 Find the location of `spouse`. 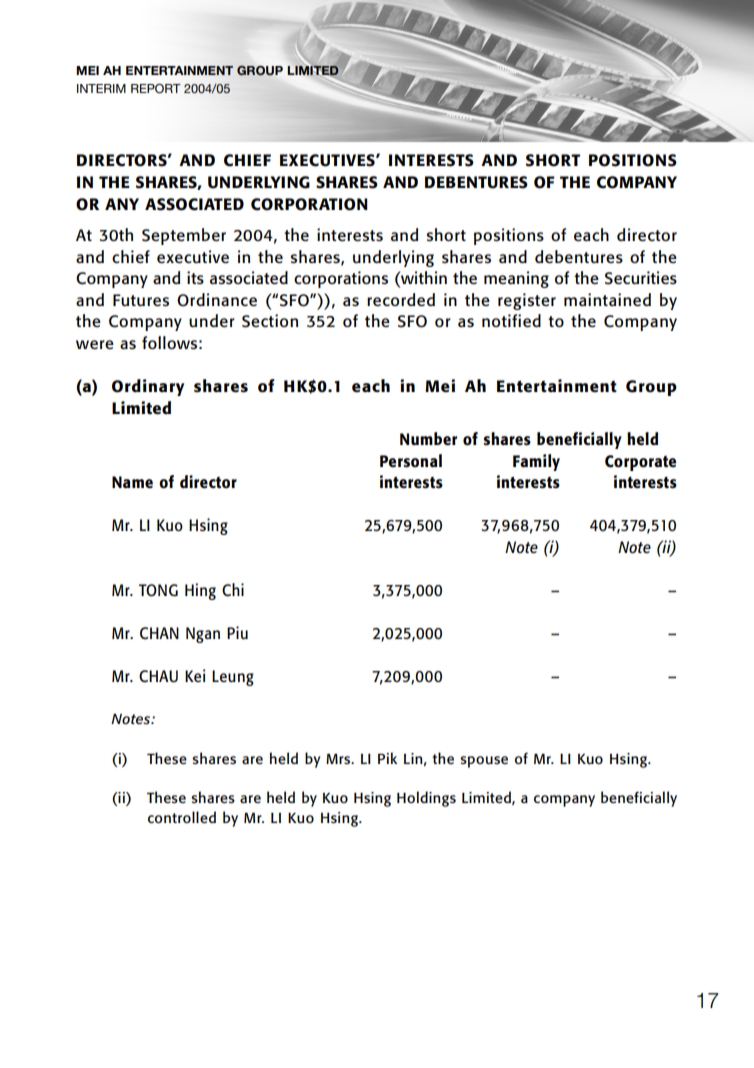

spouse is located at coordinates (484, 762).
